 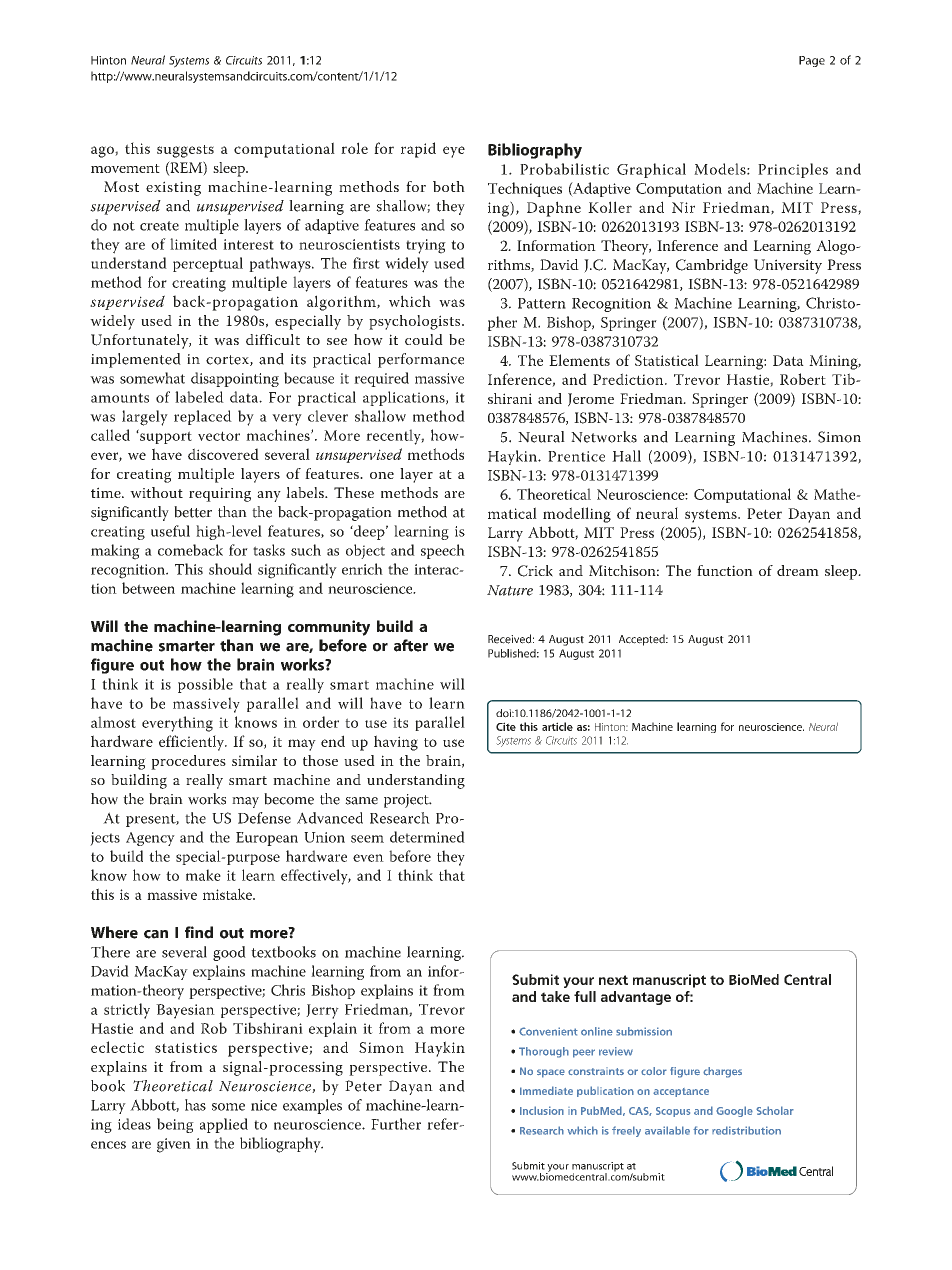 What do you see at coordinates (798, 570) in the screenshot?
I see `dream` at bounding box center [798, 570].
